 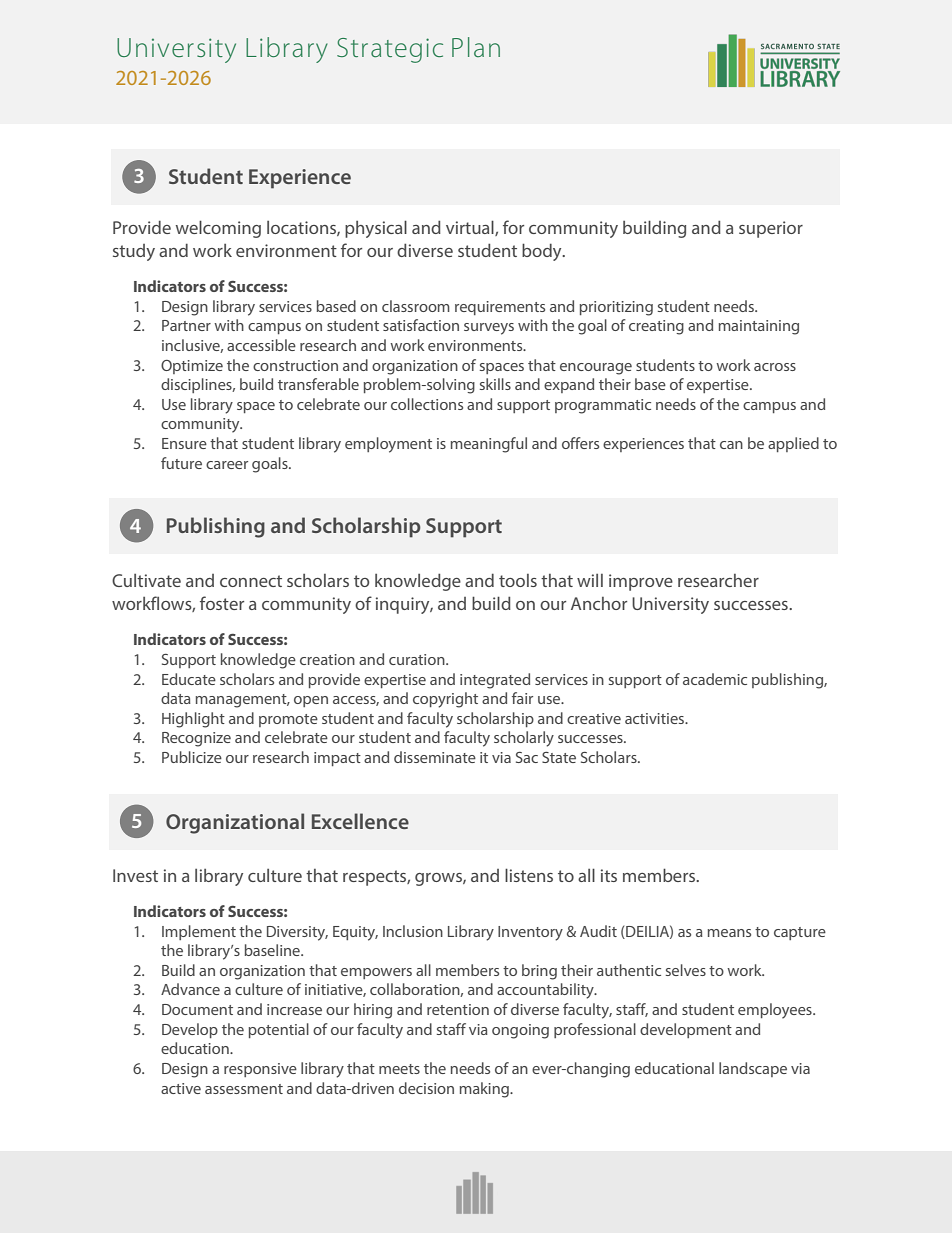 What do you see at coordinates (489, 329) in the screenshot?
I see `surveys` at bounding box center [489, 329].
